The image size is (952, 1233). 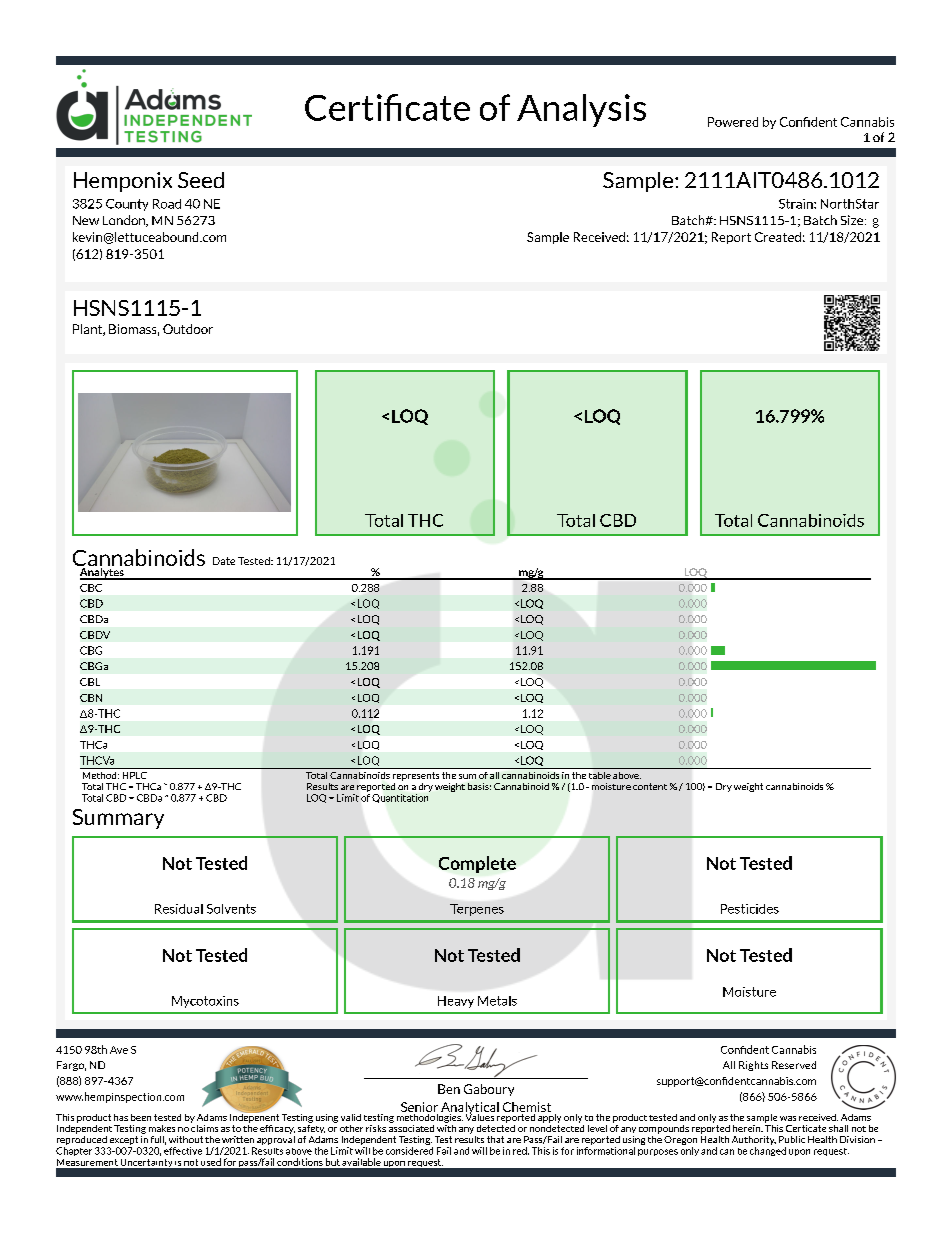 What do you see at coordinates (188, 329) in the screenshot?
I see `Outdoor` at bounding box center [188, 329].
